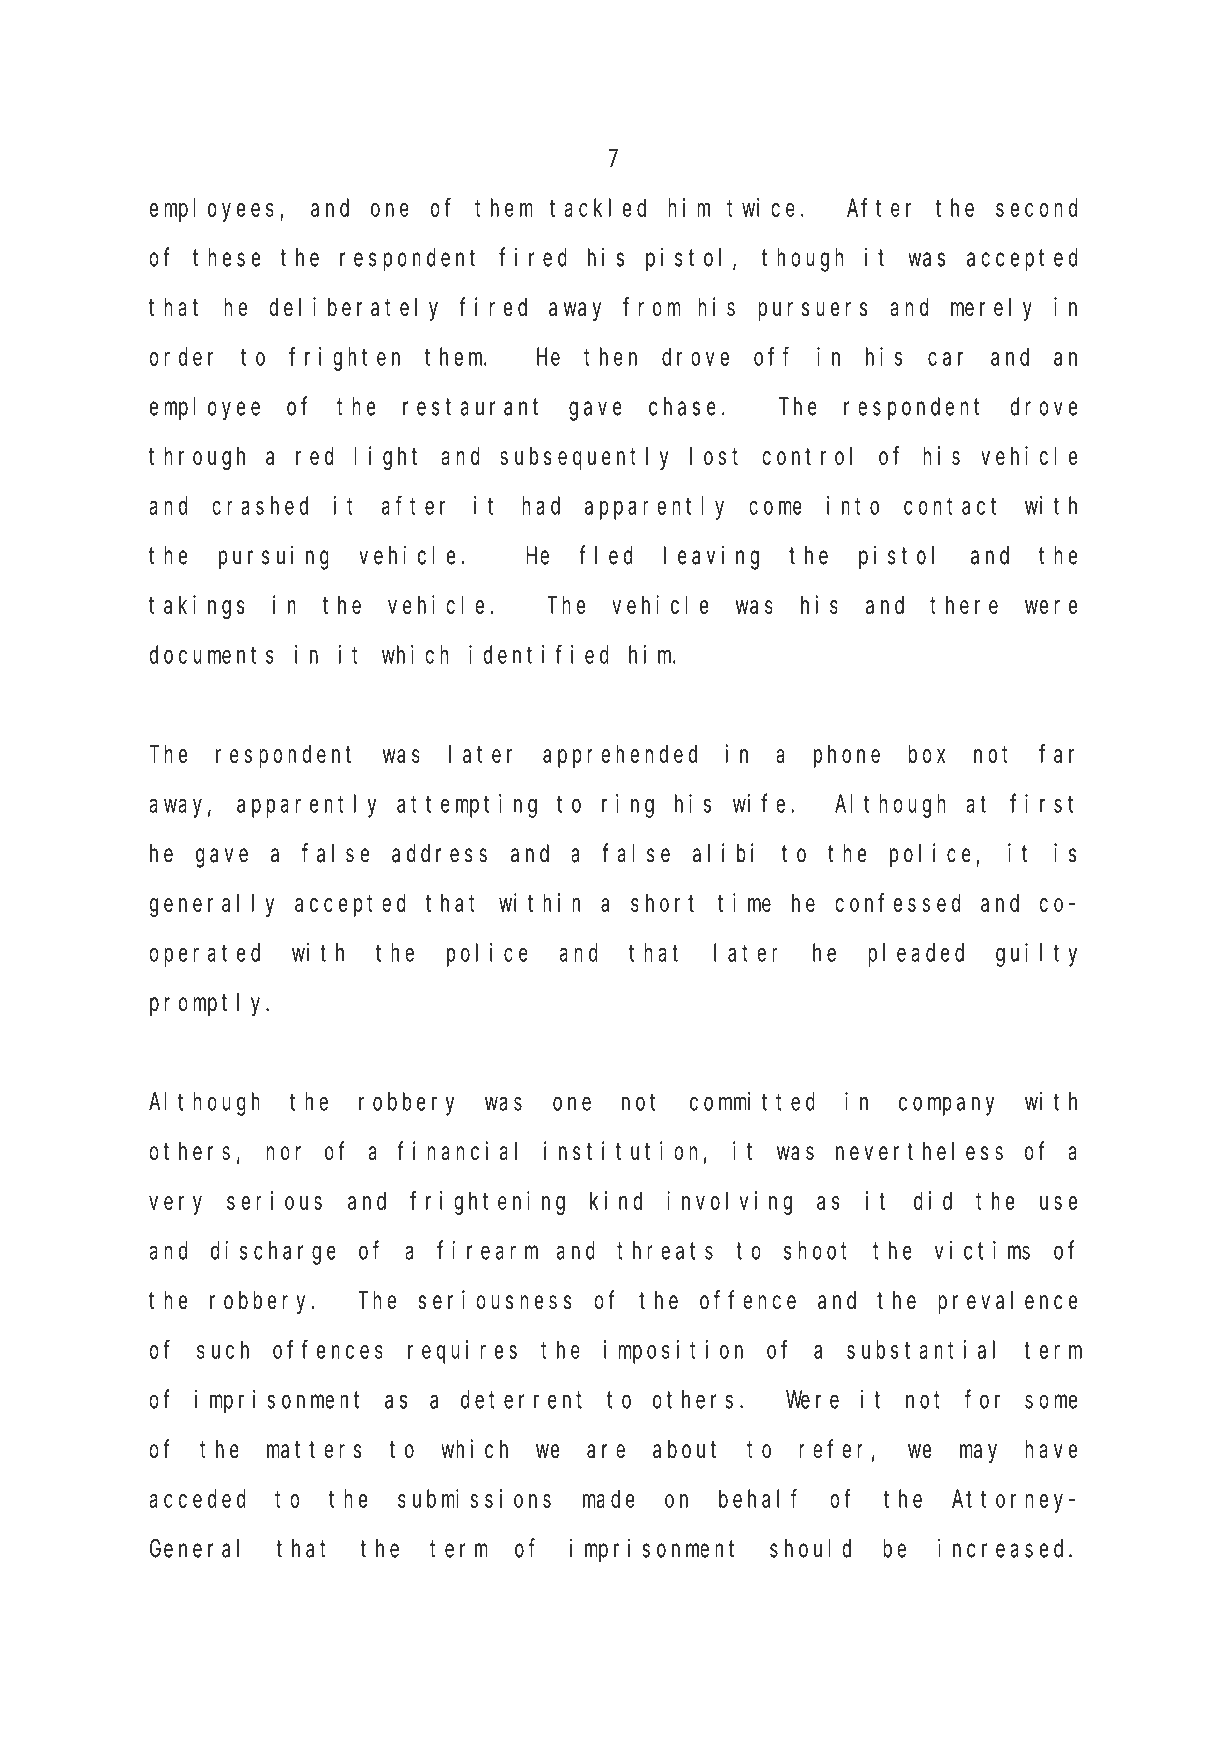 This screenshot has width=1231, height=1742. I want to click on discharge, so click(273, 1253).
